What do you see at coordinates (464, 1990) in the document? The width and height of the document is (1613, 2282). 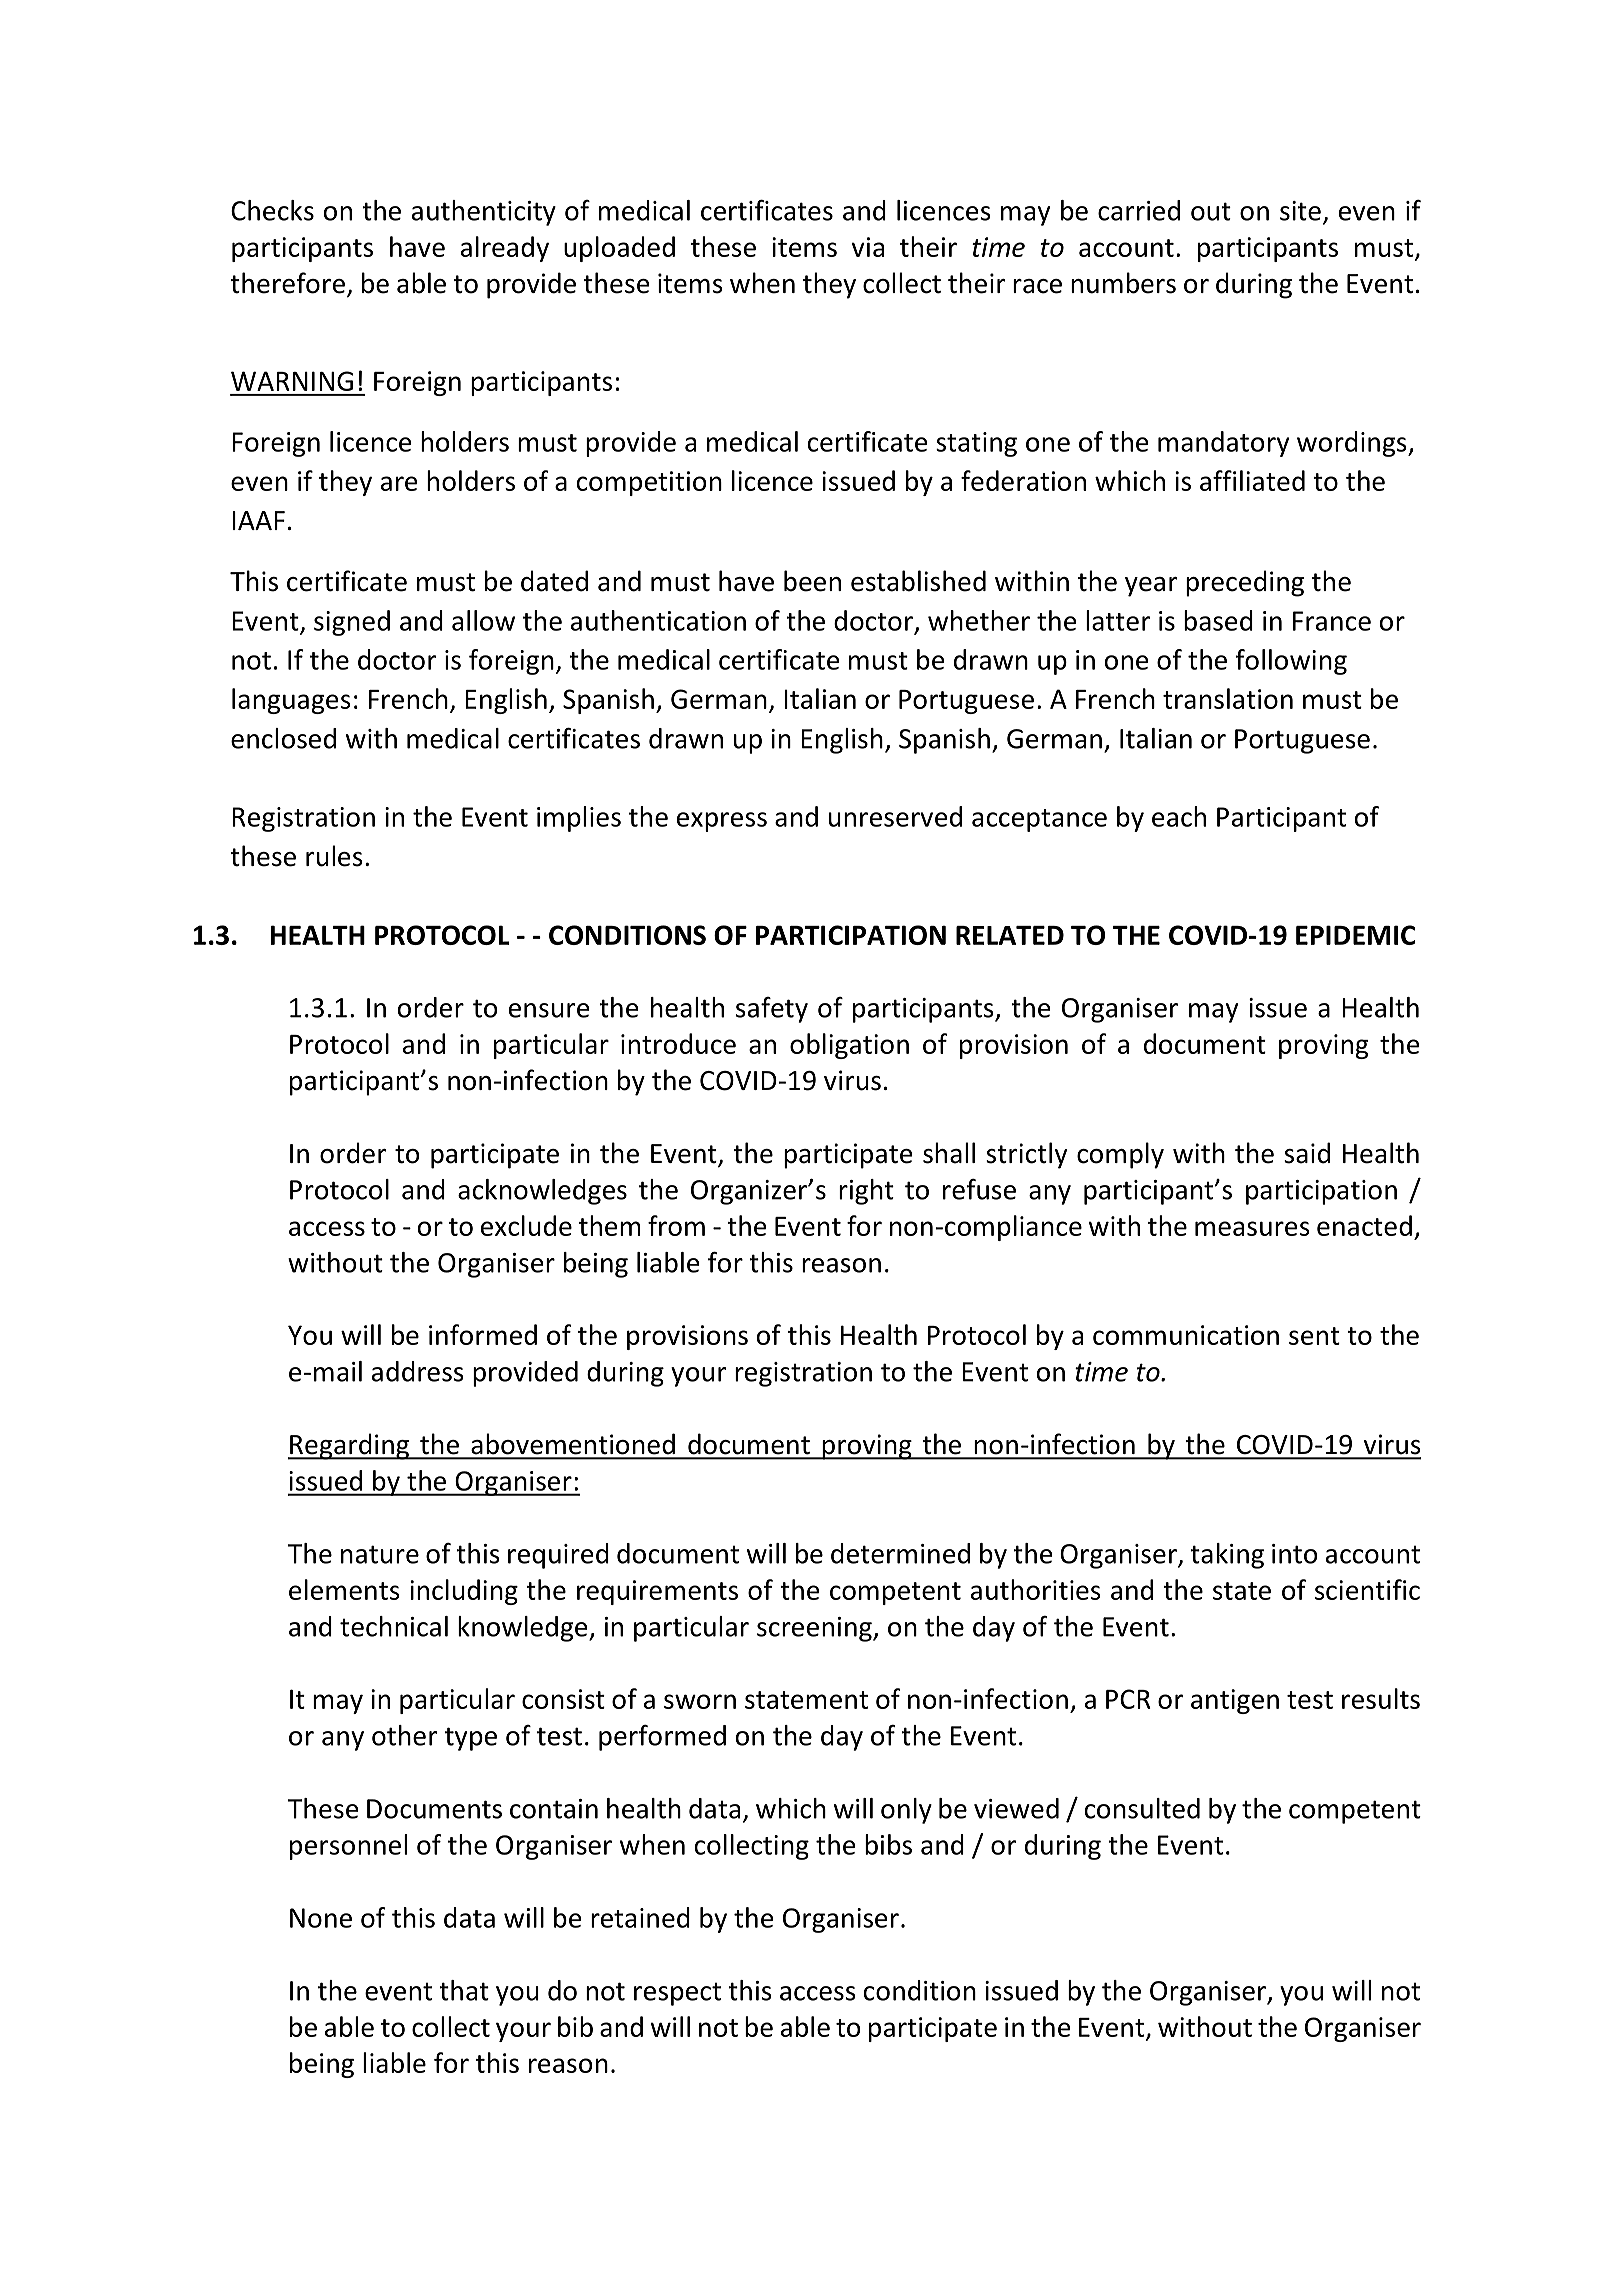 I see `that` at bounding box center [464, 1990].
